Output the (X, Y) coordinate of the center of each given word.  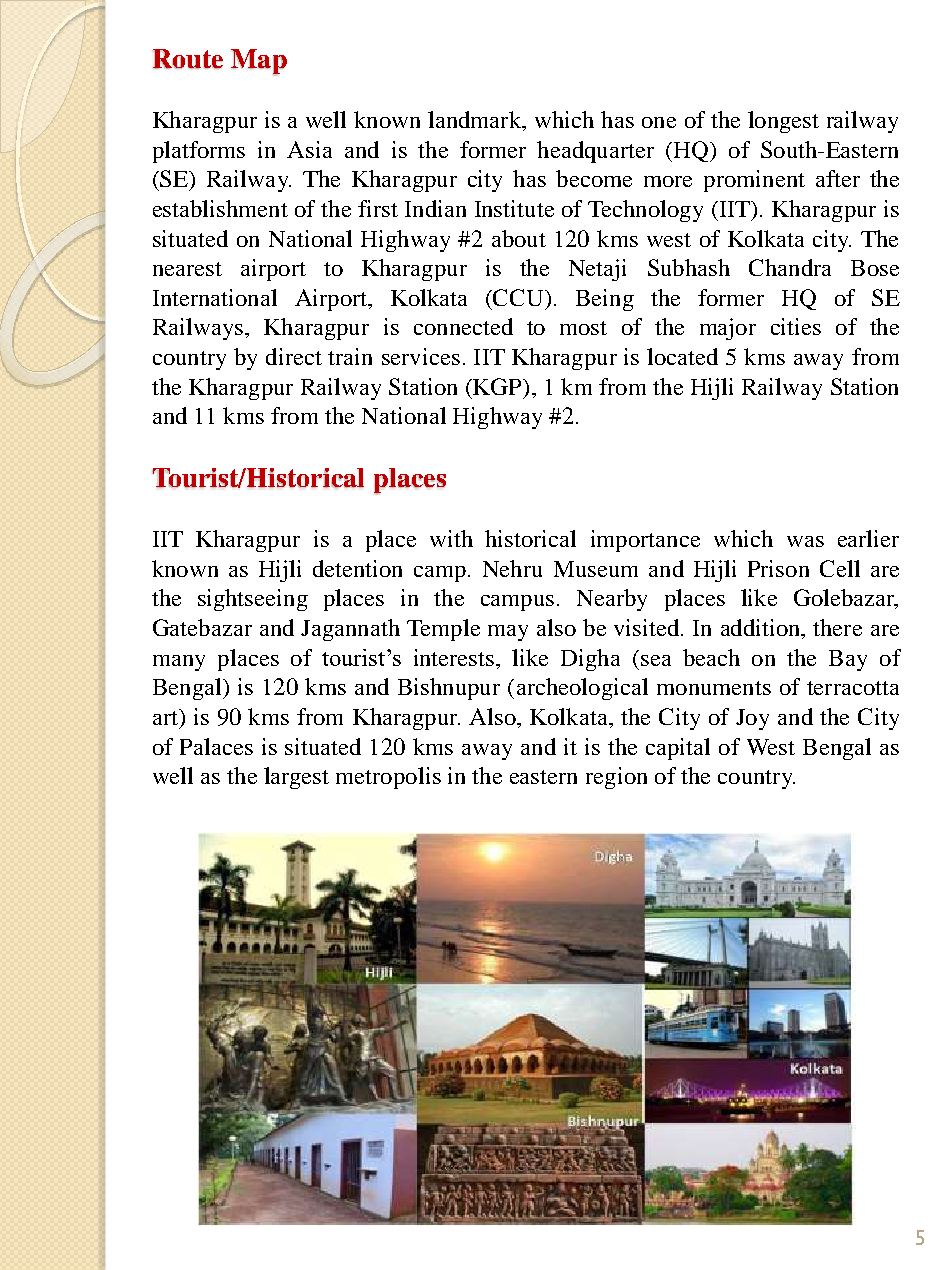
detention (357, 568)
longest (783, 122)
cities (796, 326)
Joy (752, 719)
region (616, 778)
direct (294, 356)
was (805, 541)
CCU (519, 297)
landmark (476, 121)
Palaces (216, 746)
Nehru (512, 568)
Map (259, 62)
